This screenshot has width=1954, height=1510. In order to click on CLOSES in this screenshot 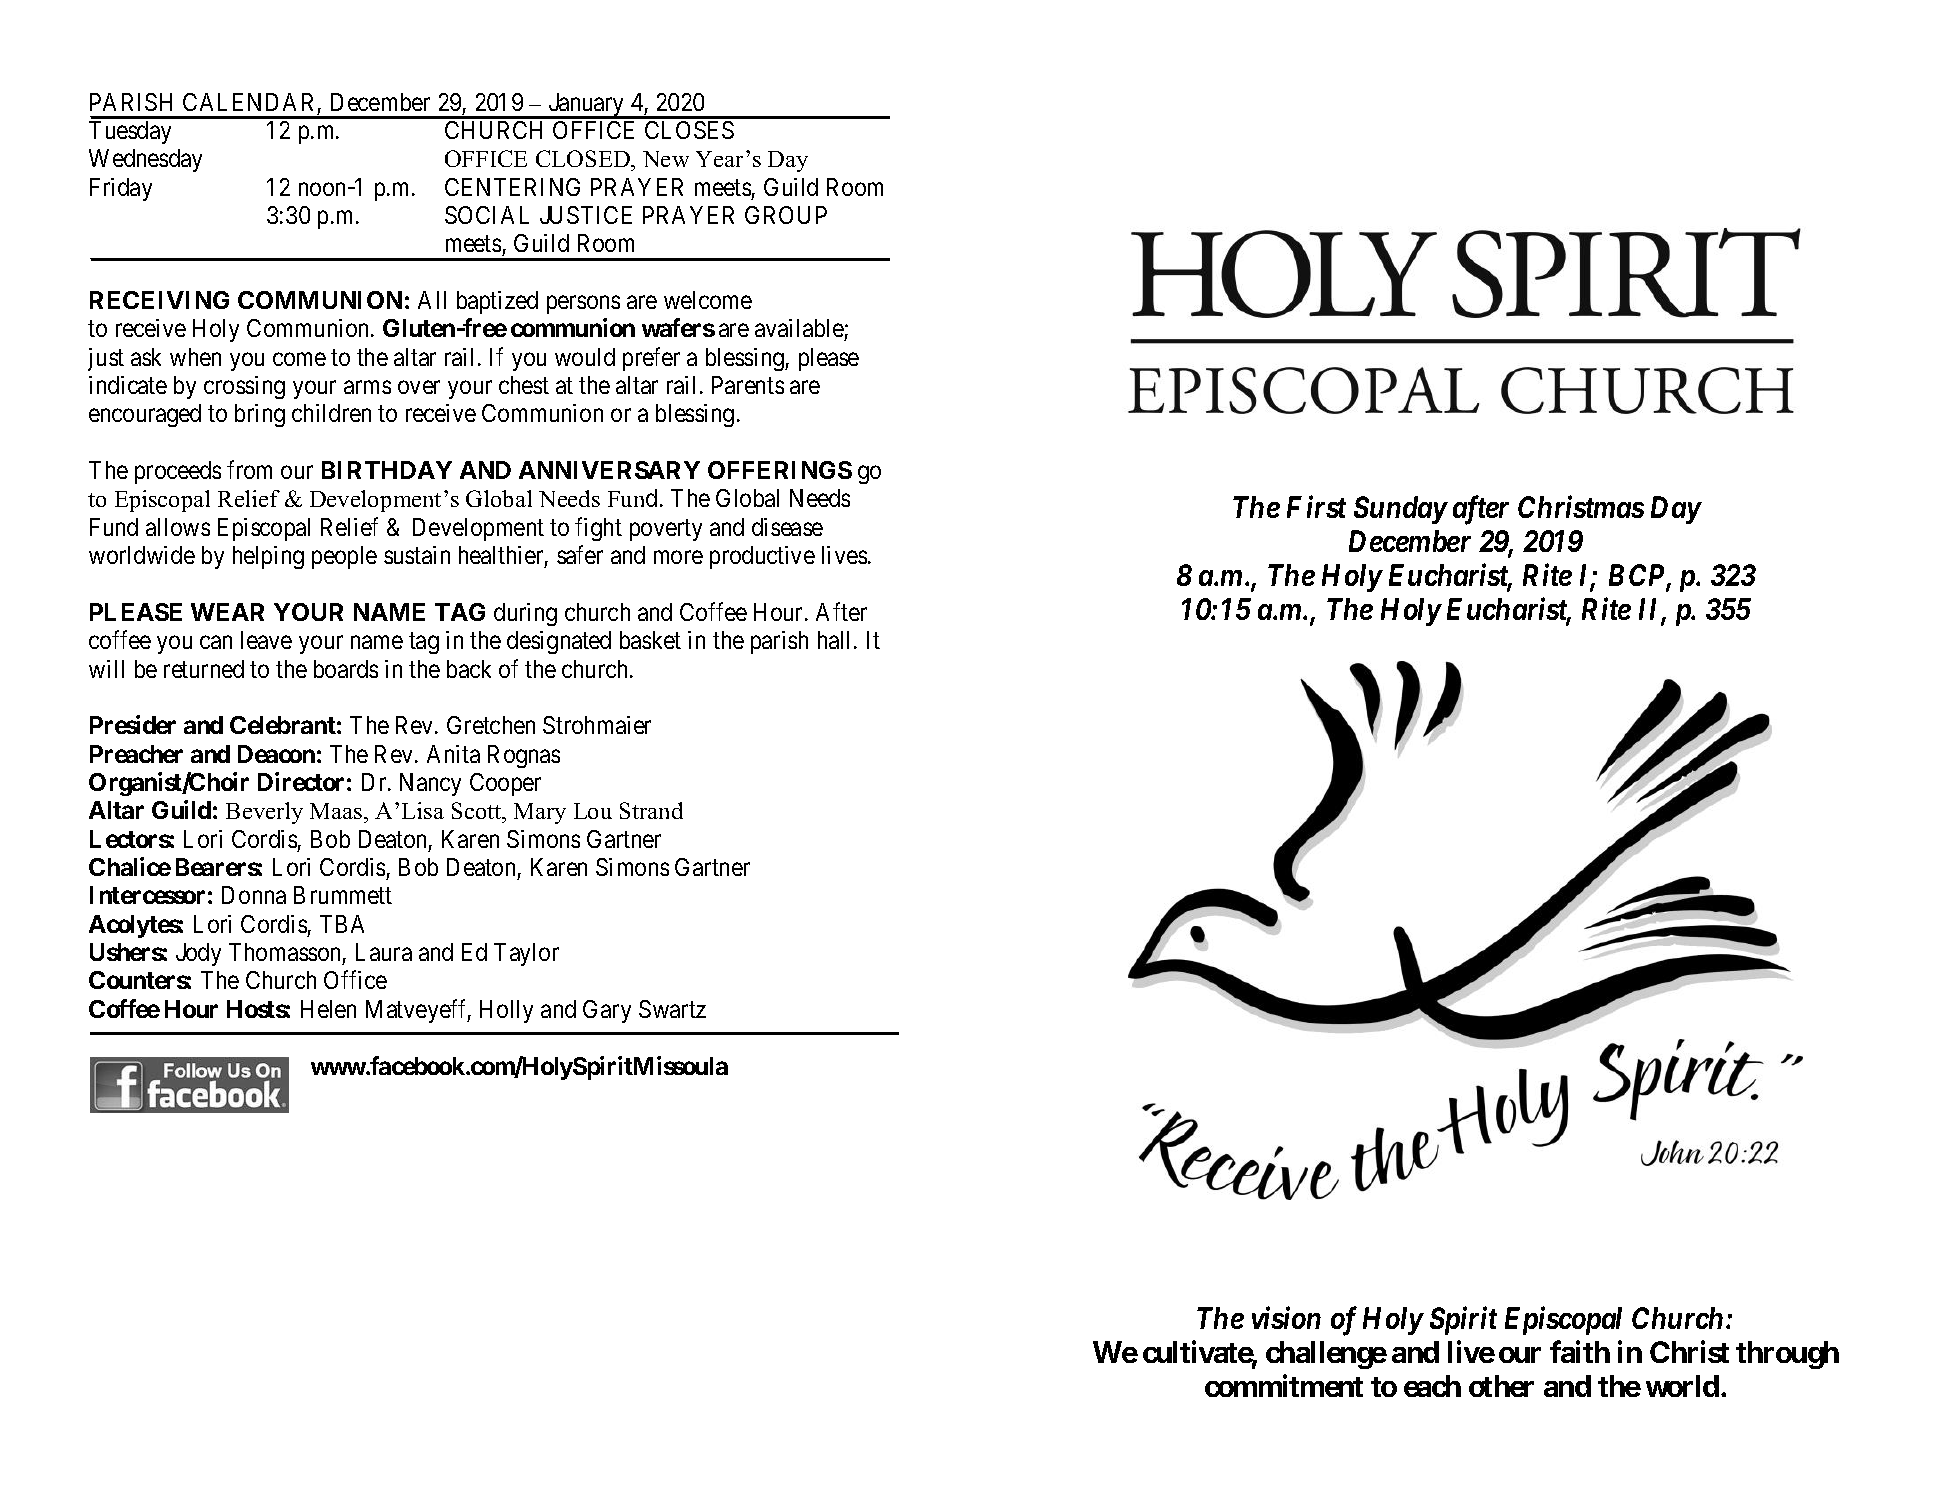, I will do `click(689, 130)`.
